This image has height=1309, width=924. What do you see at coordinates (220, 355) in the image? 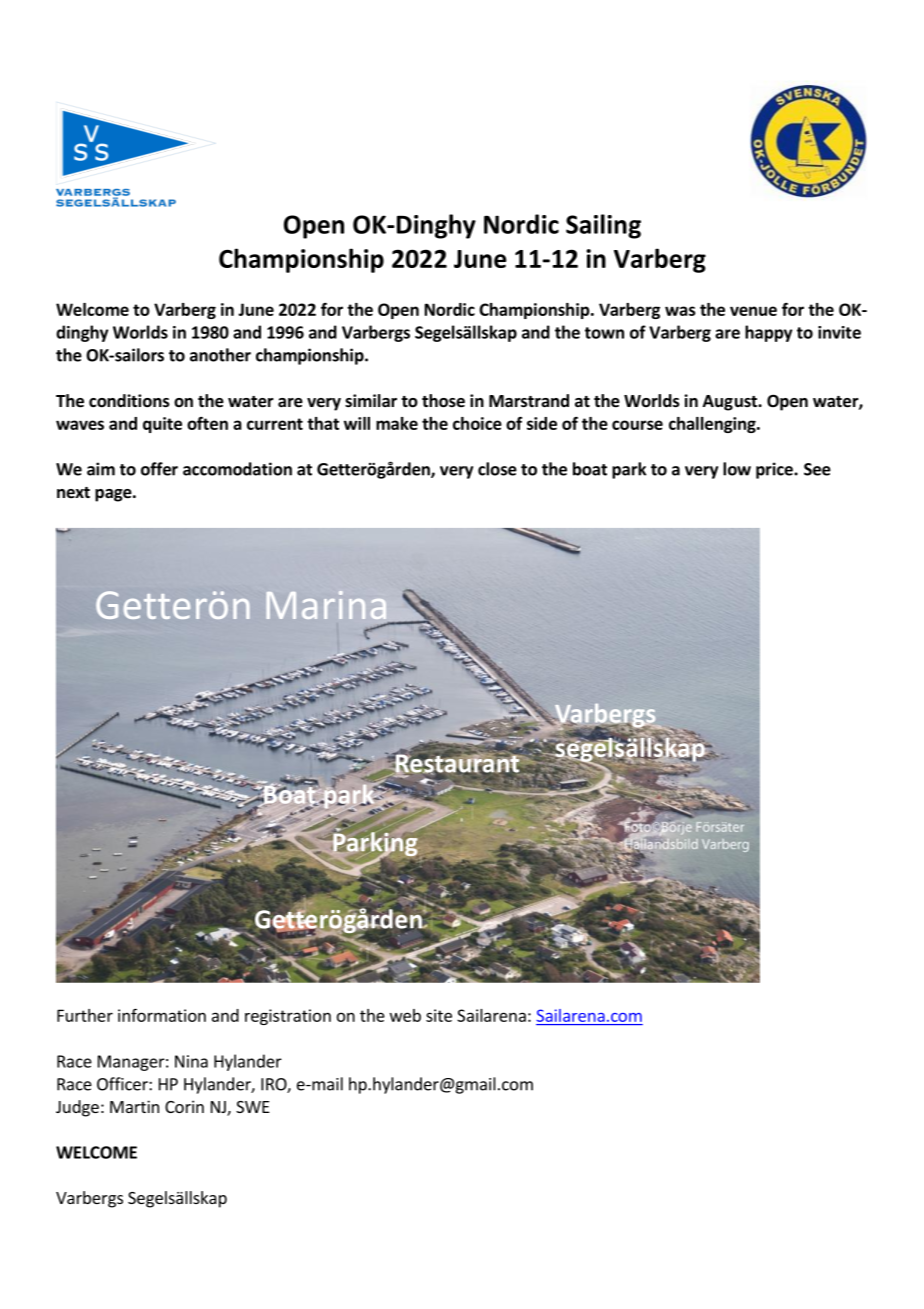
I see `another` at bounding box center [220, 355].
